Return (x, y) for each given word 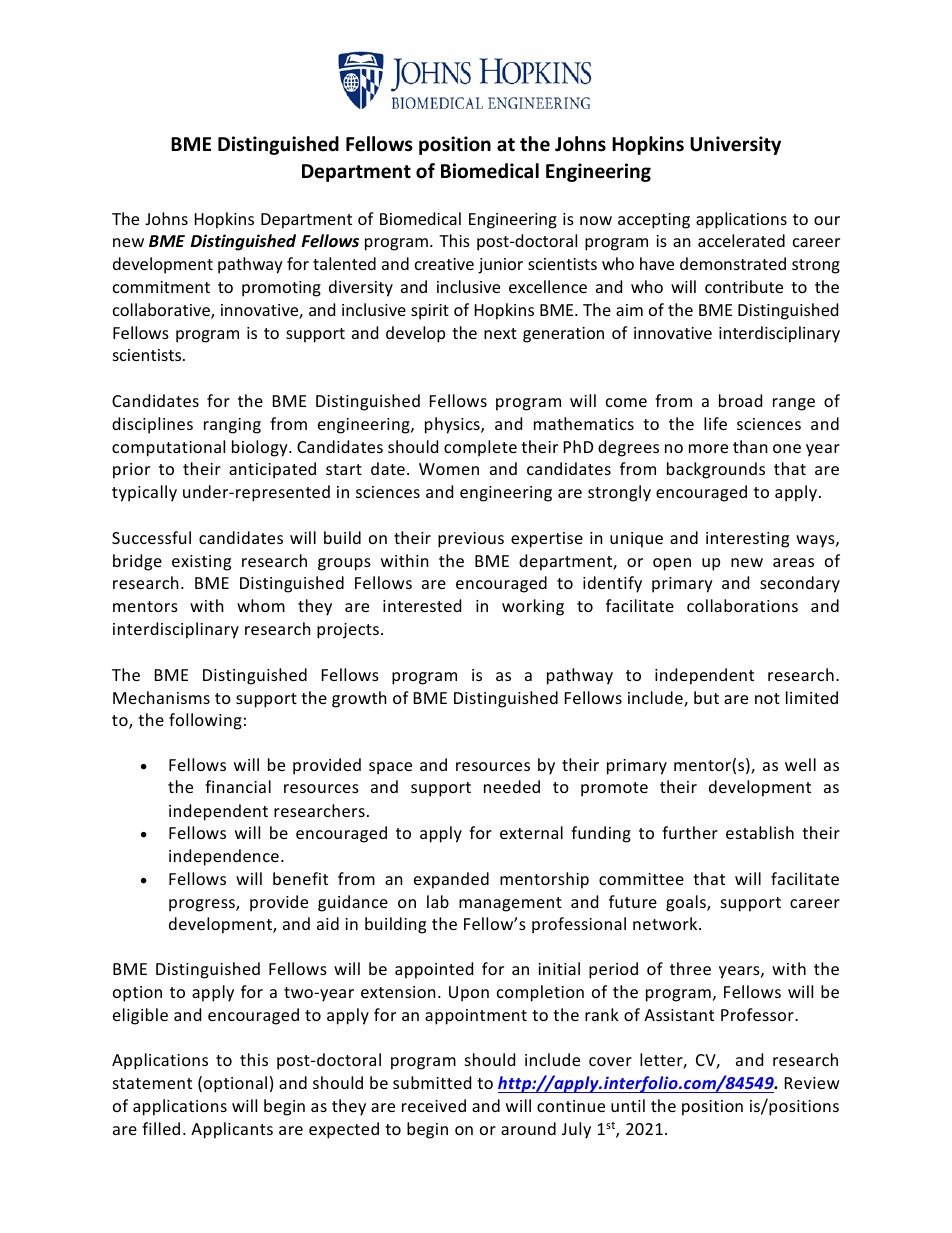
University (735, 145)
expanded (451, 880)
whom (261, 605)
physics (453, 425)
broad (740, 400)
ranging (232, 426)
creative (444, 264)
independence (224, 857)
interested (422, 605)
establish (760, 832)
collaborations (742, 605)
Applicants (232, 1130)
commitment (161, 287)
